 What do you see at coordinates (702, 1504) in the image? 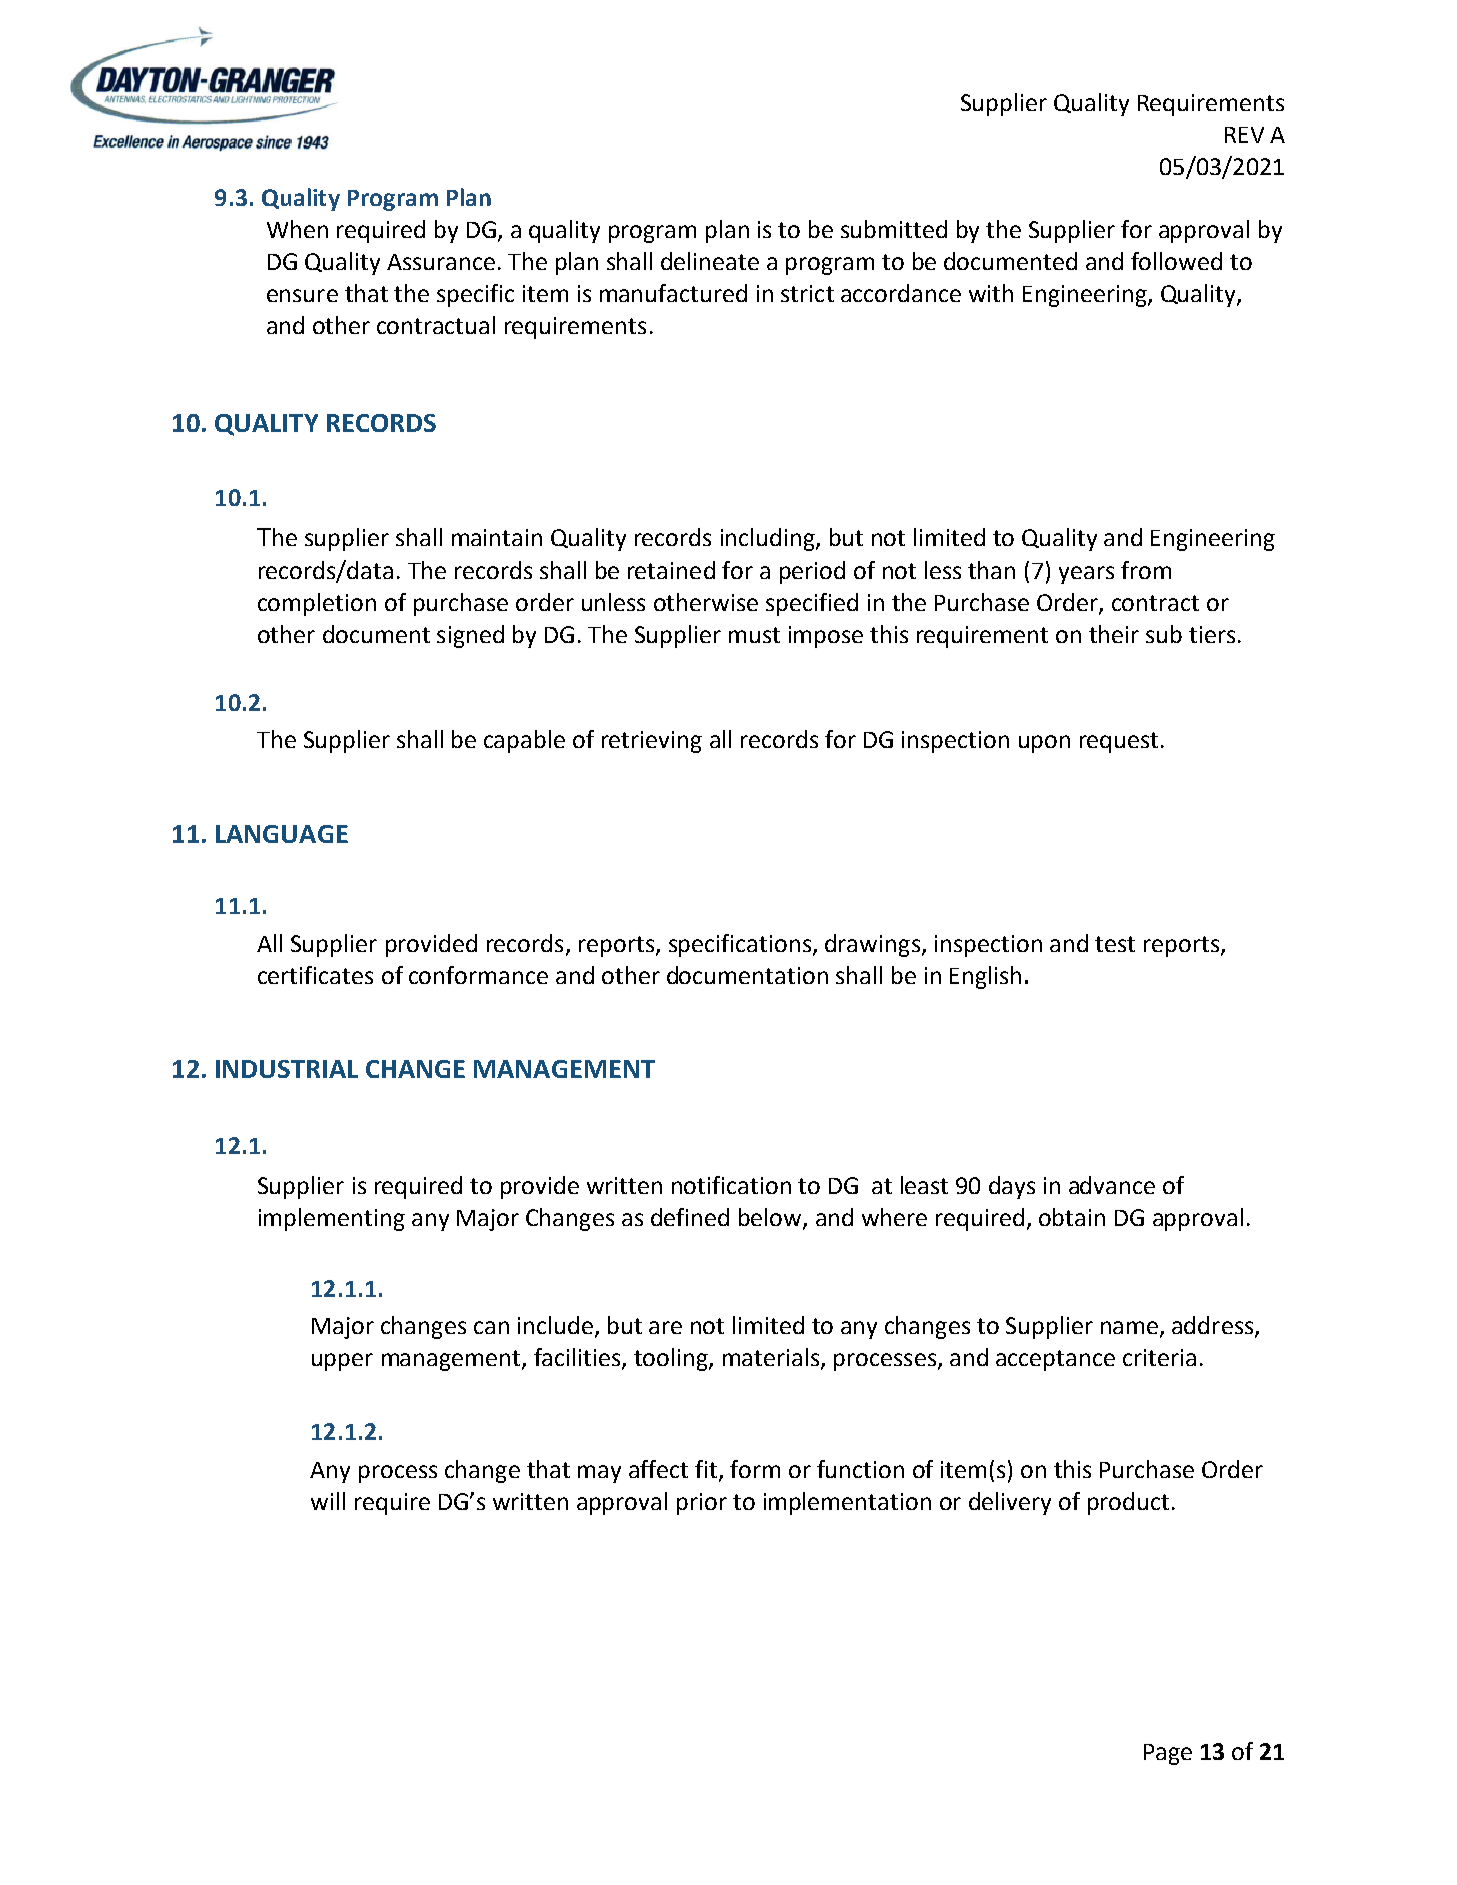
I see `prior` at bounding box center [702, 1504].
